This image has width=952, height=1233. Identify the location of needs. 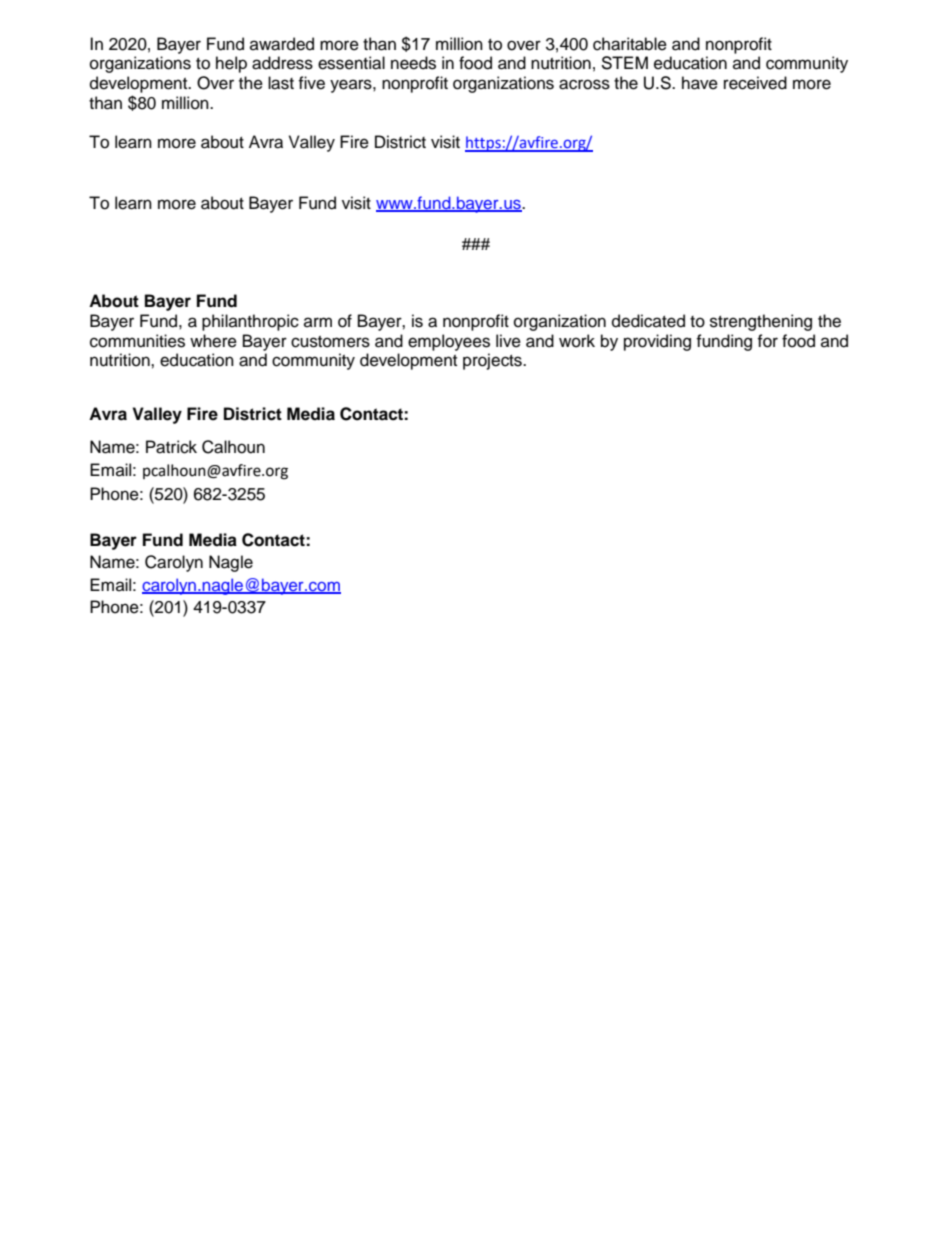
(413, 63).
